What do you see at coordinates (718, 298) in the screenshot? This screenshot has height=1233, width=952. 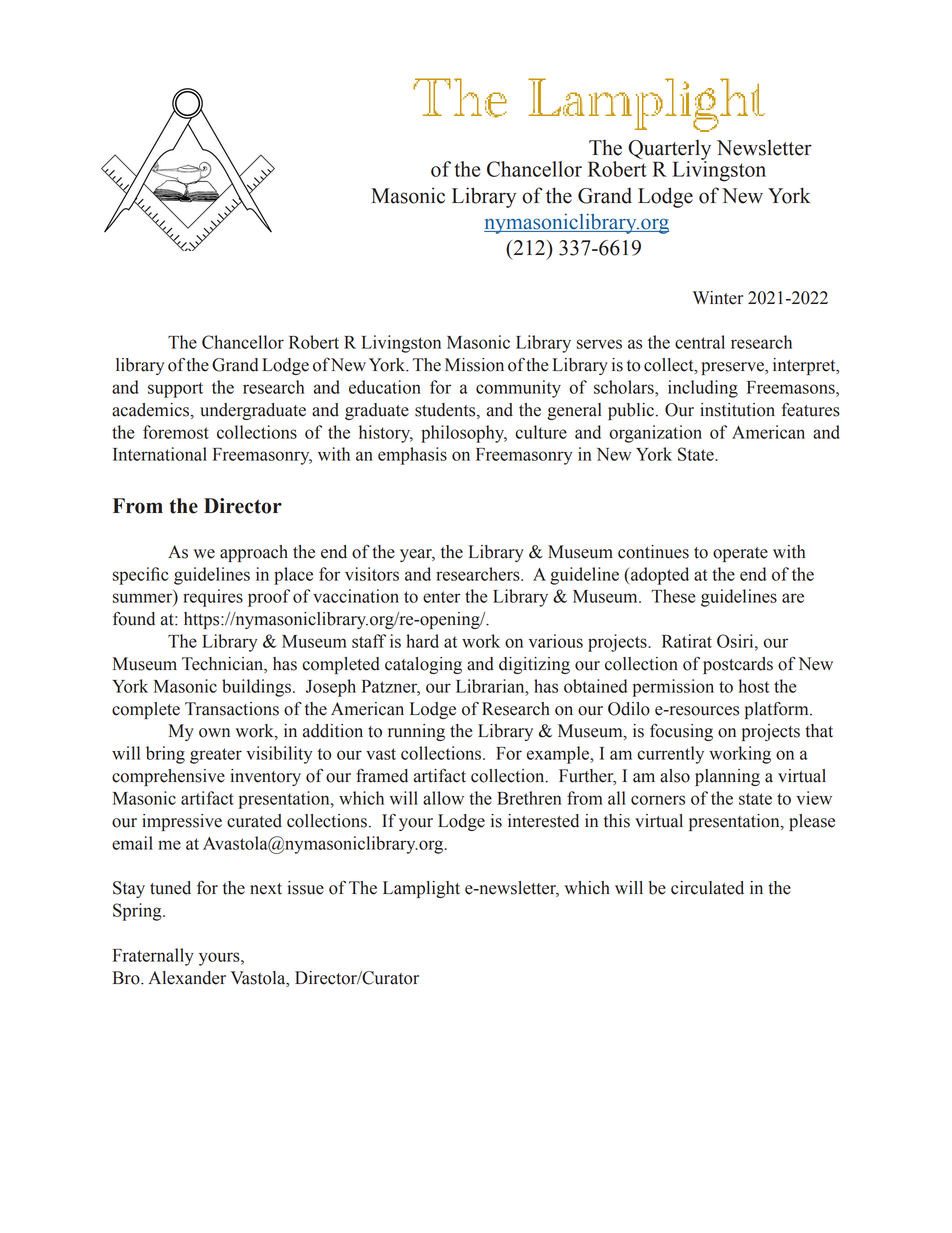 I see `Winter` at bounding box center [718, 298].
